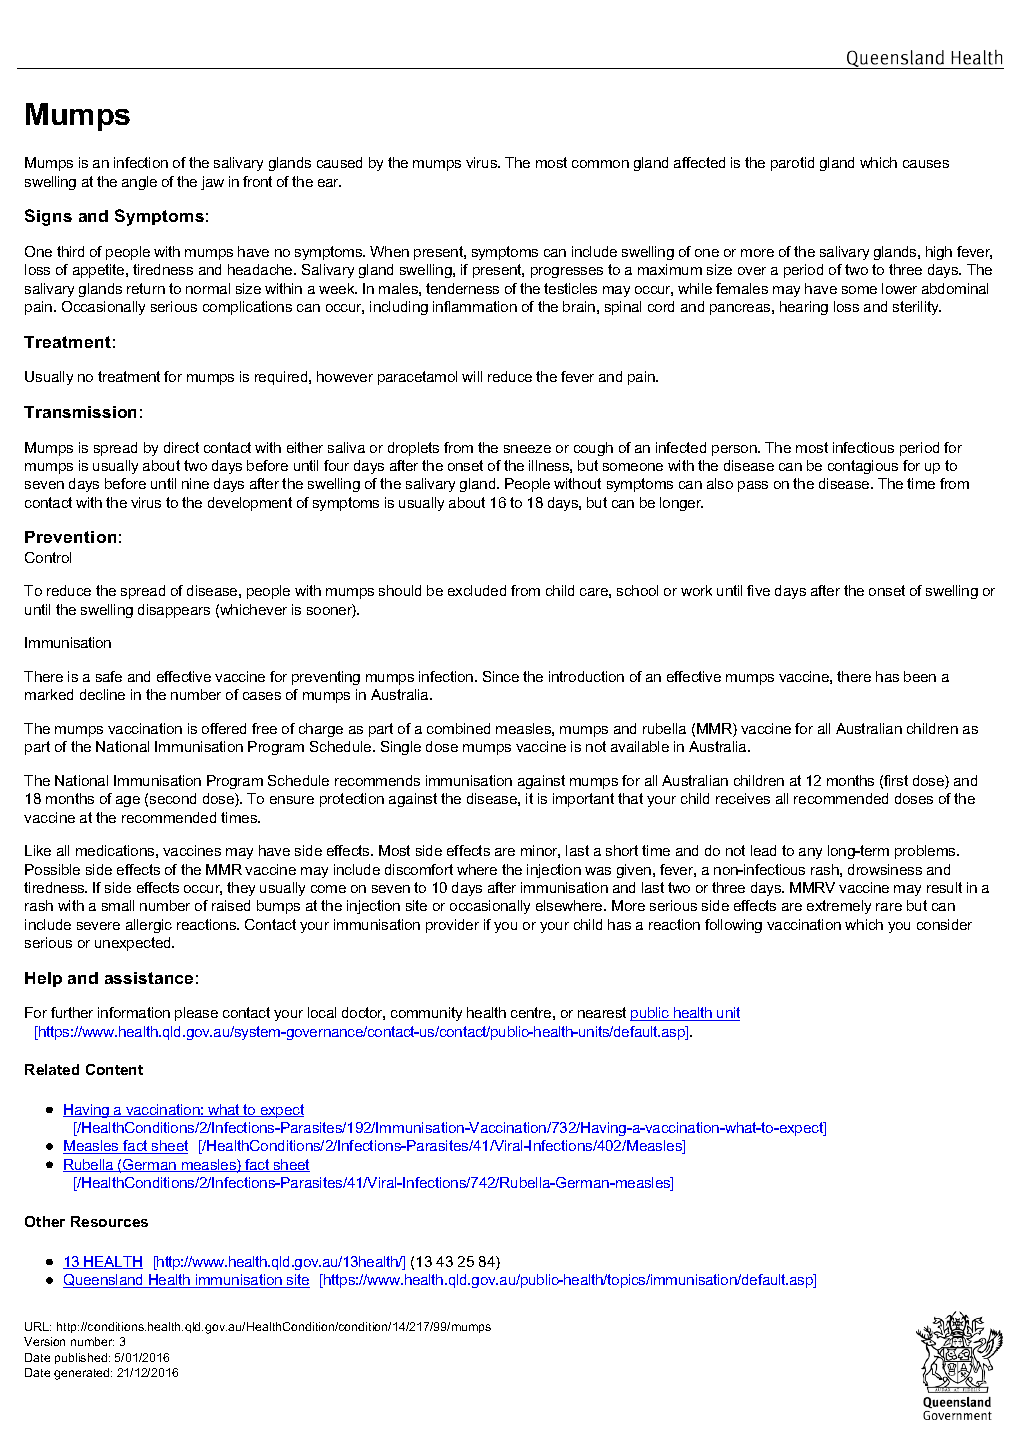 Image resolution: width=1021 pixels, height=1445 pixels. Describe the element at coordinates (458, 728) in the screenshot. I see `combined` at that location.
